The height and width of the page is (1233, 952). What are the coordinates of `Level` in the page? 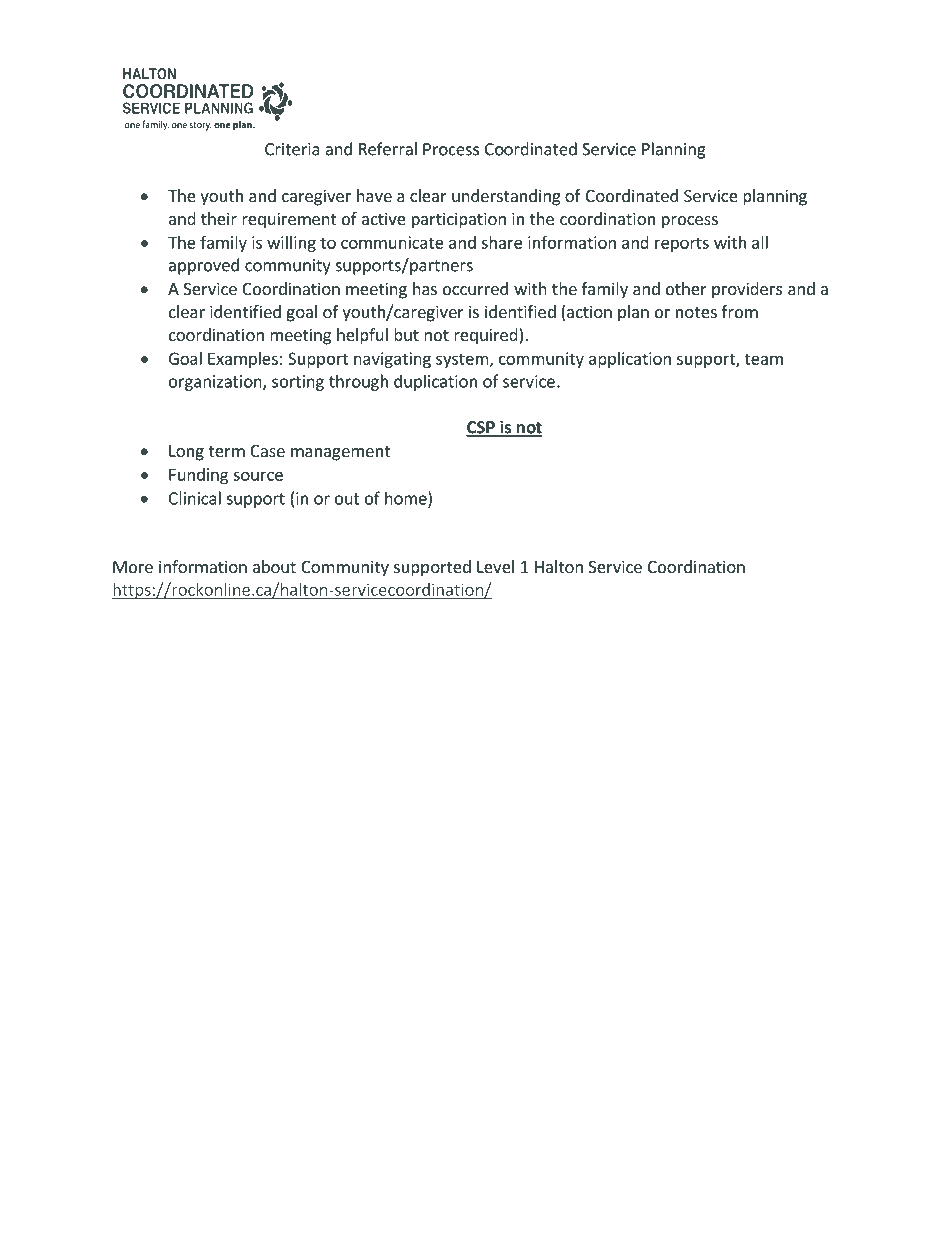 It's located at (495, 566).
